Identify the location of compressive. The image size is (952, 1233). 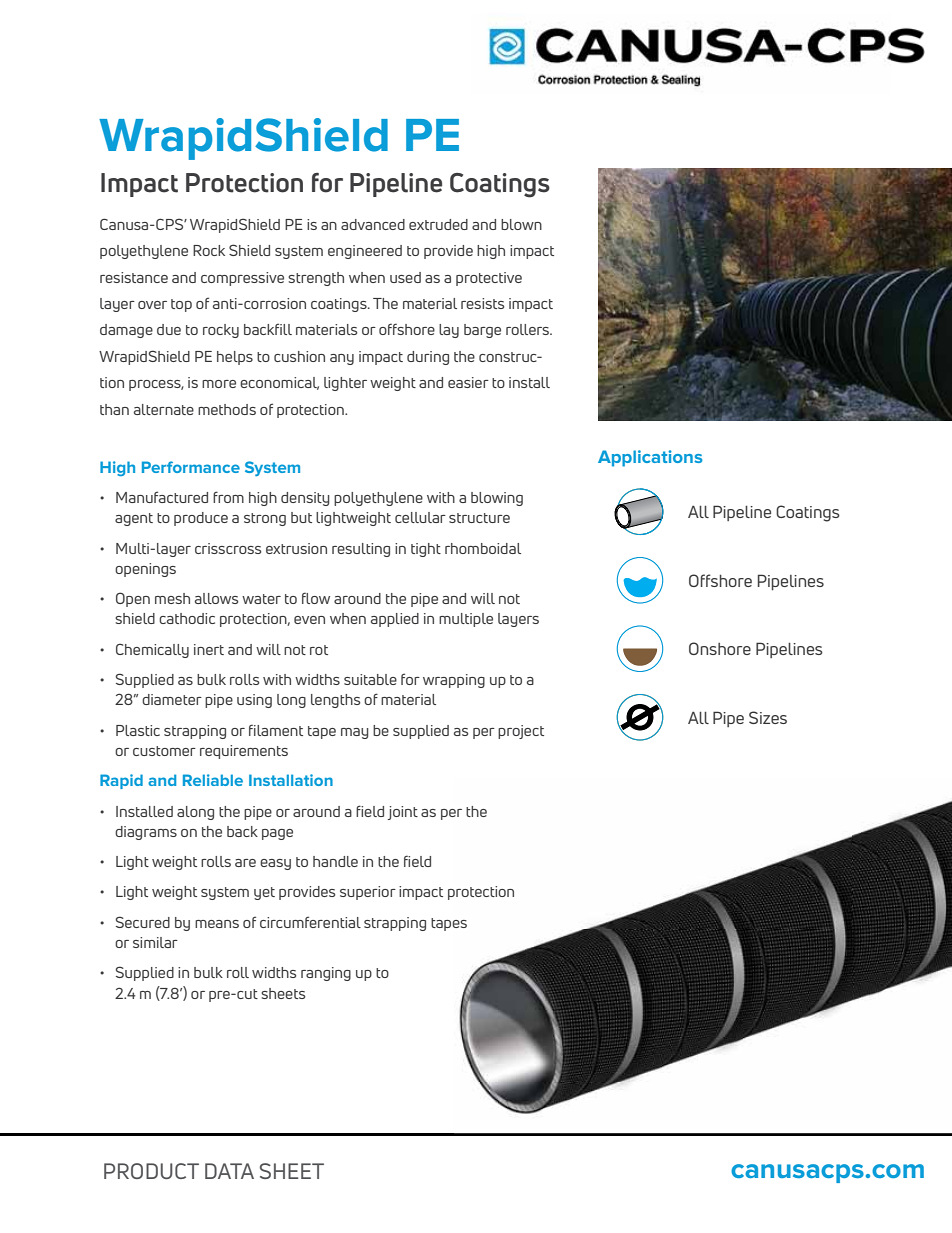
(242, 279).
